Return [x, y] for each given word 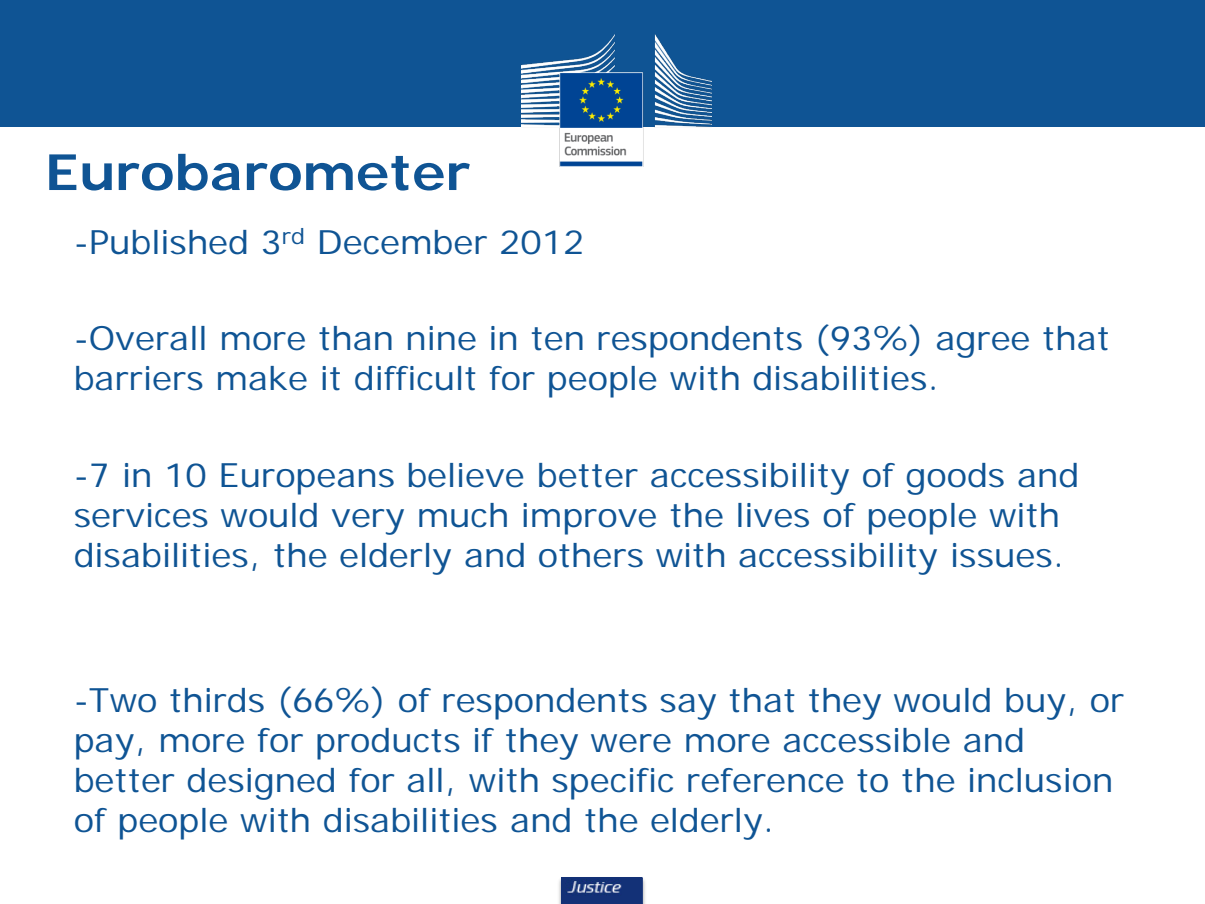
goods [955, 479]
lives [773, 515]
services [141, 515]
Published [169, 242]
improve [589, 519]
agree [983, 345]
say [688, 707]
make [262, 378]
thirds [217, 700]
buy [1036, 704]
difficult [415, 378]
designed [261, 784]
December [403, 242]
